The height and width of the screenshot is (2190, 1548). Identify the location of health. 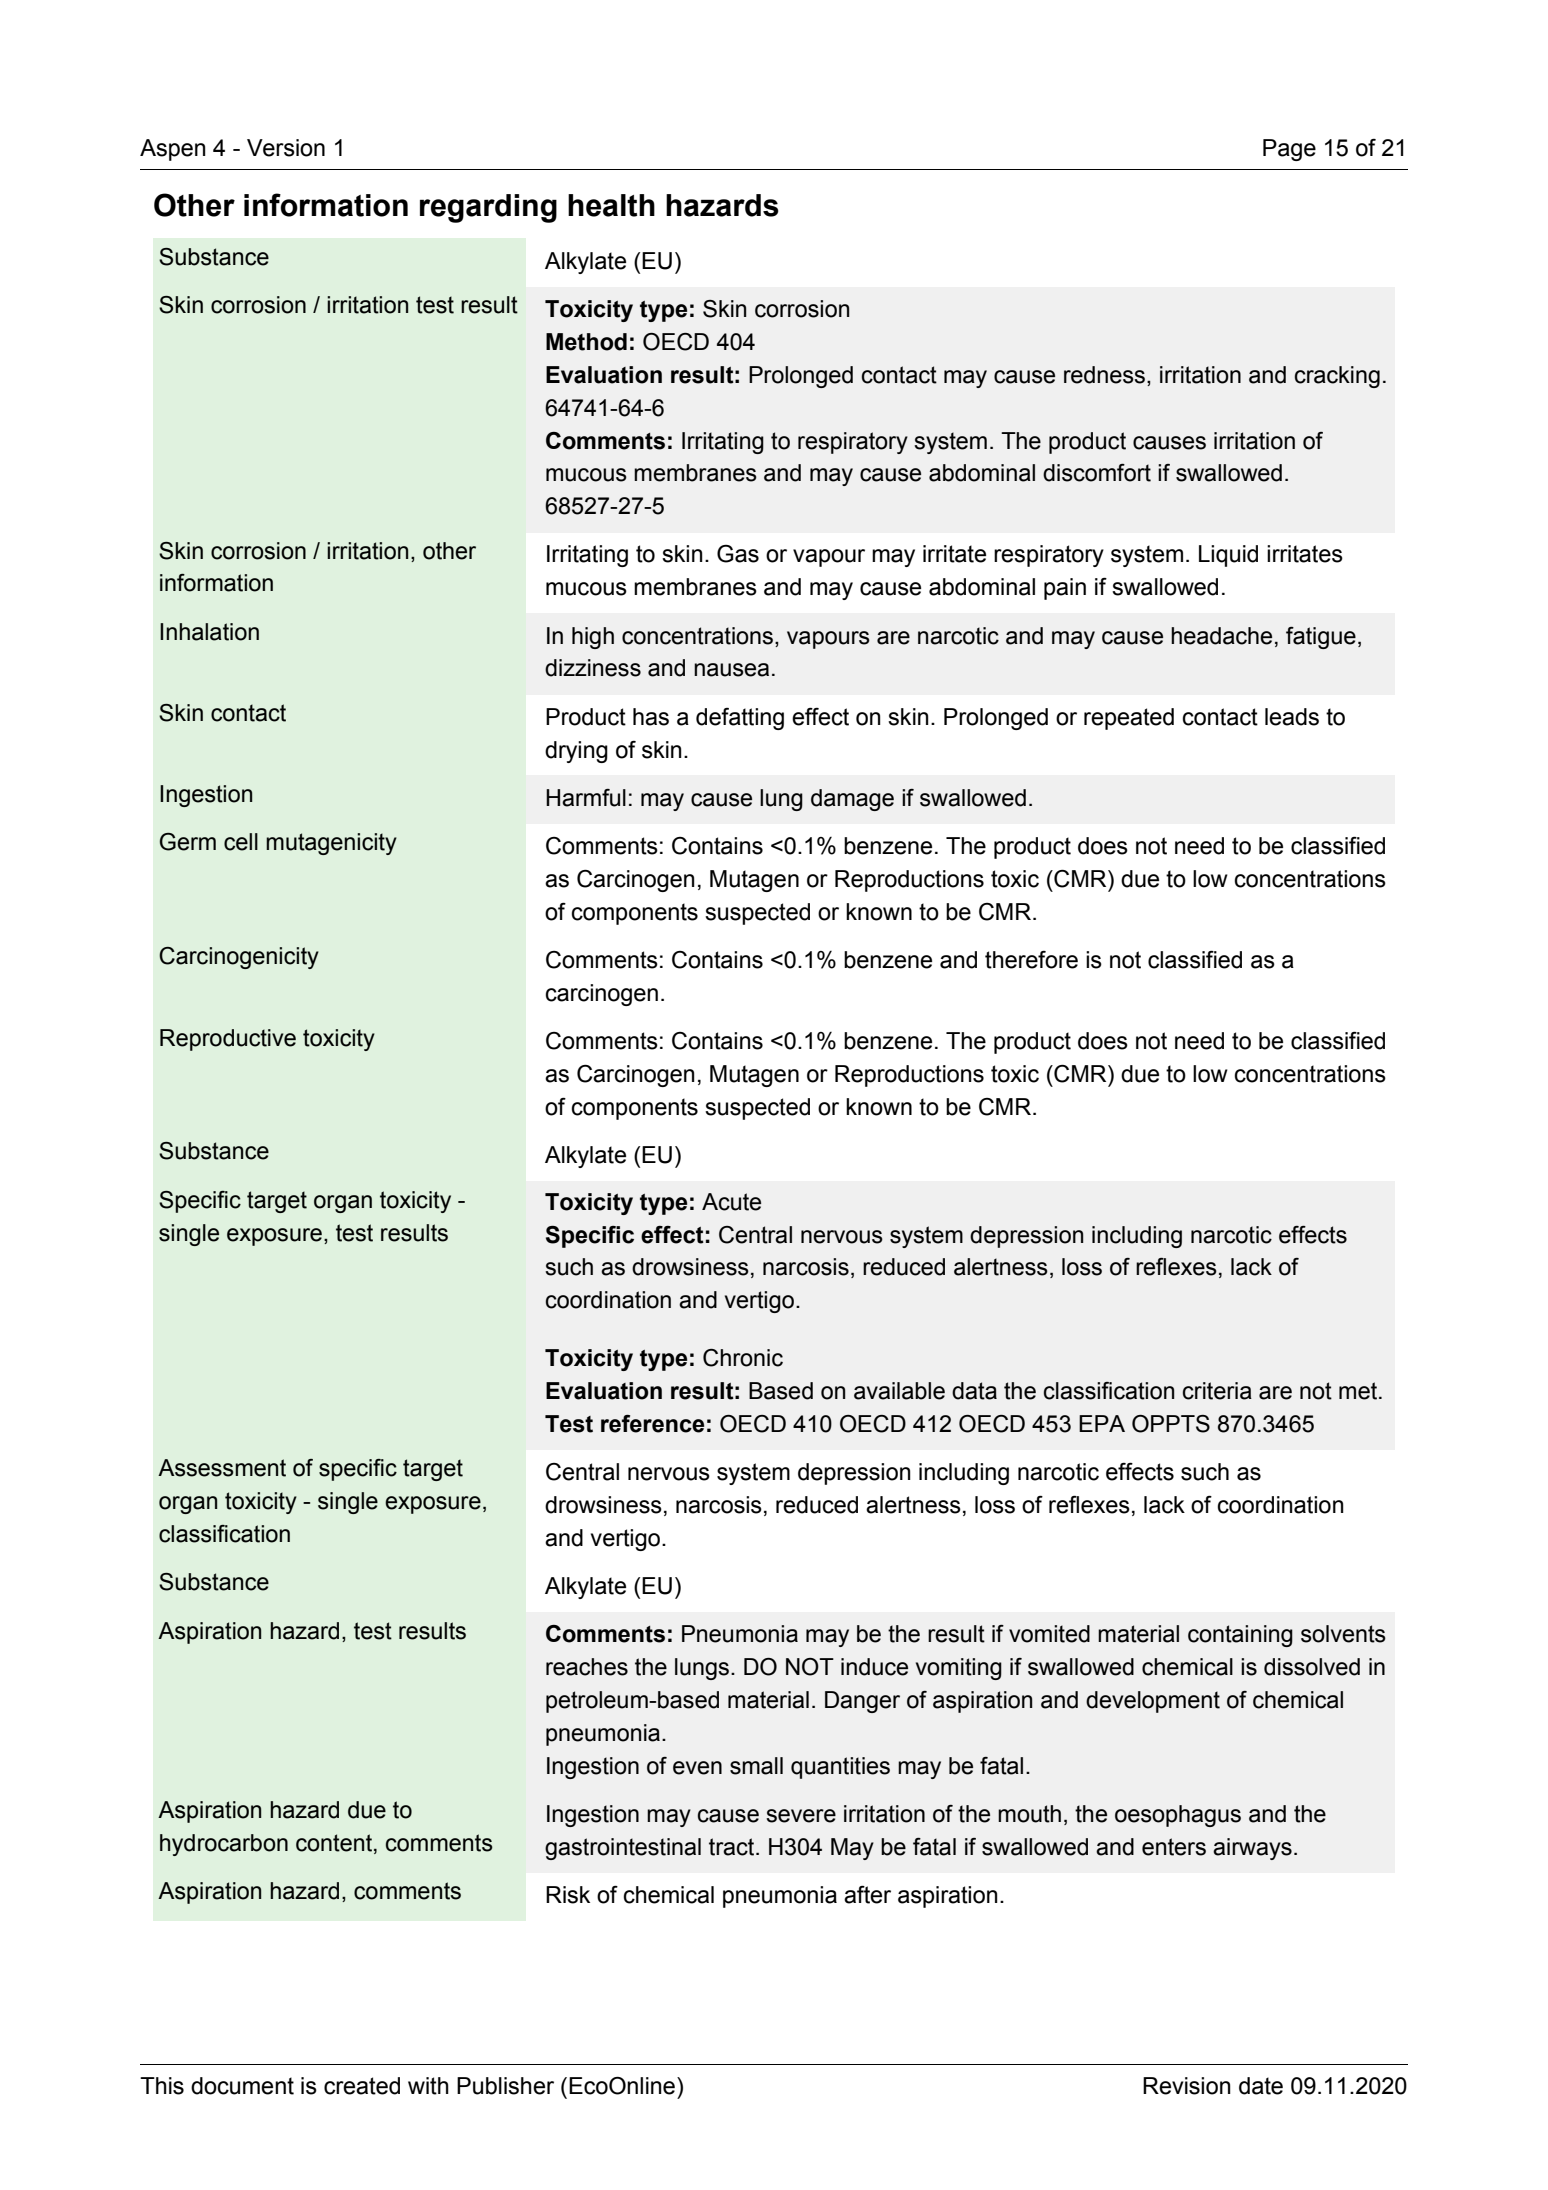
(611, 205).
